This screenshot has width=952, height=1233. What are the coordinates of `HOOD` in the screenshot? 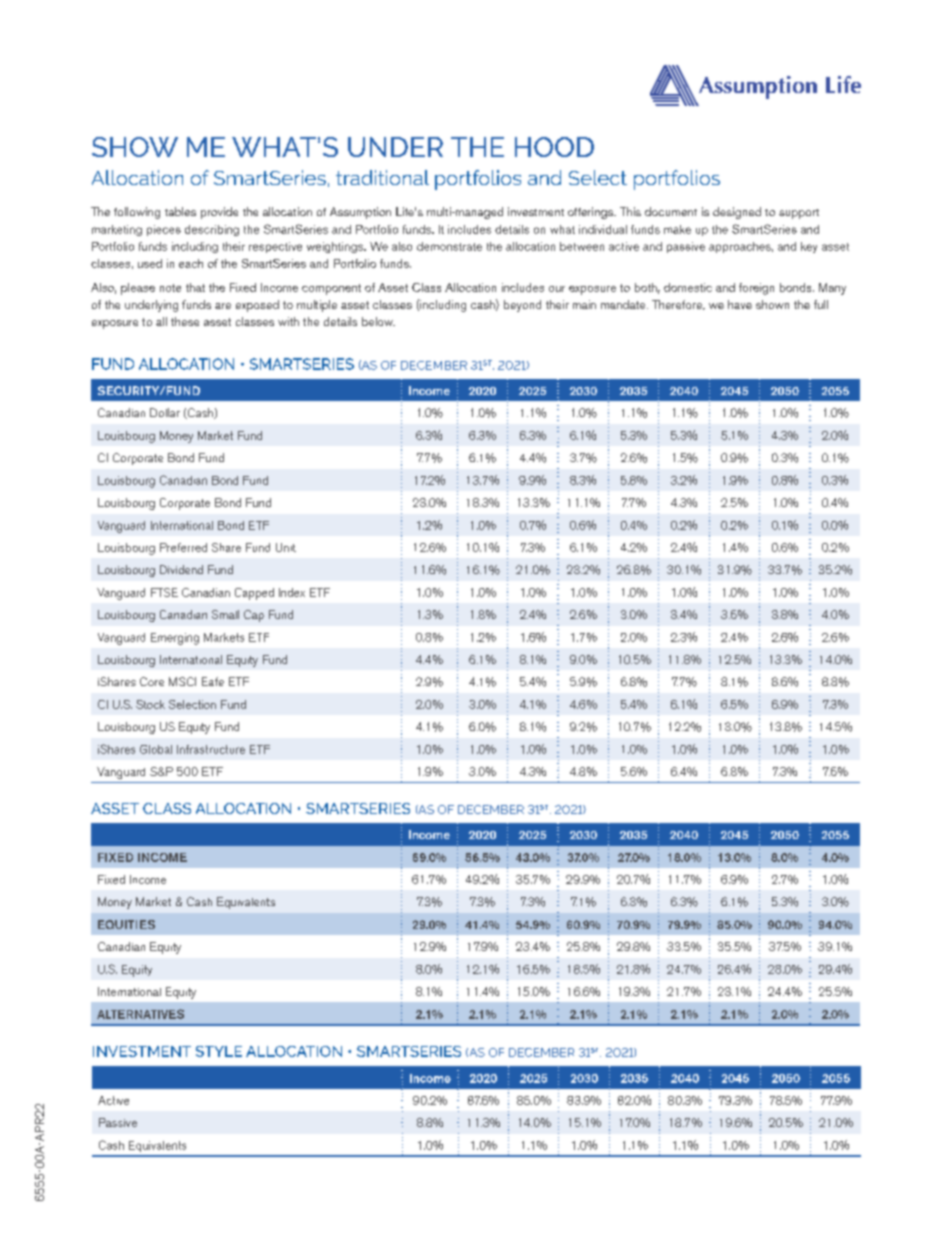 It's located at (554, 147).
